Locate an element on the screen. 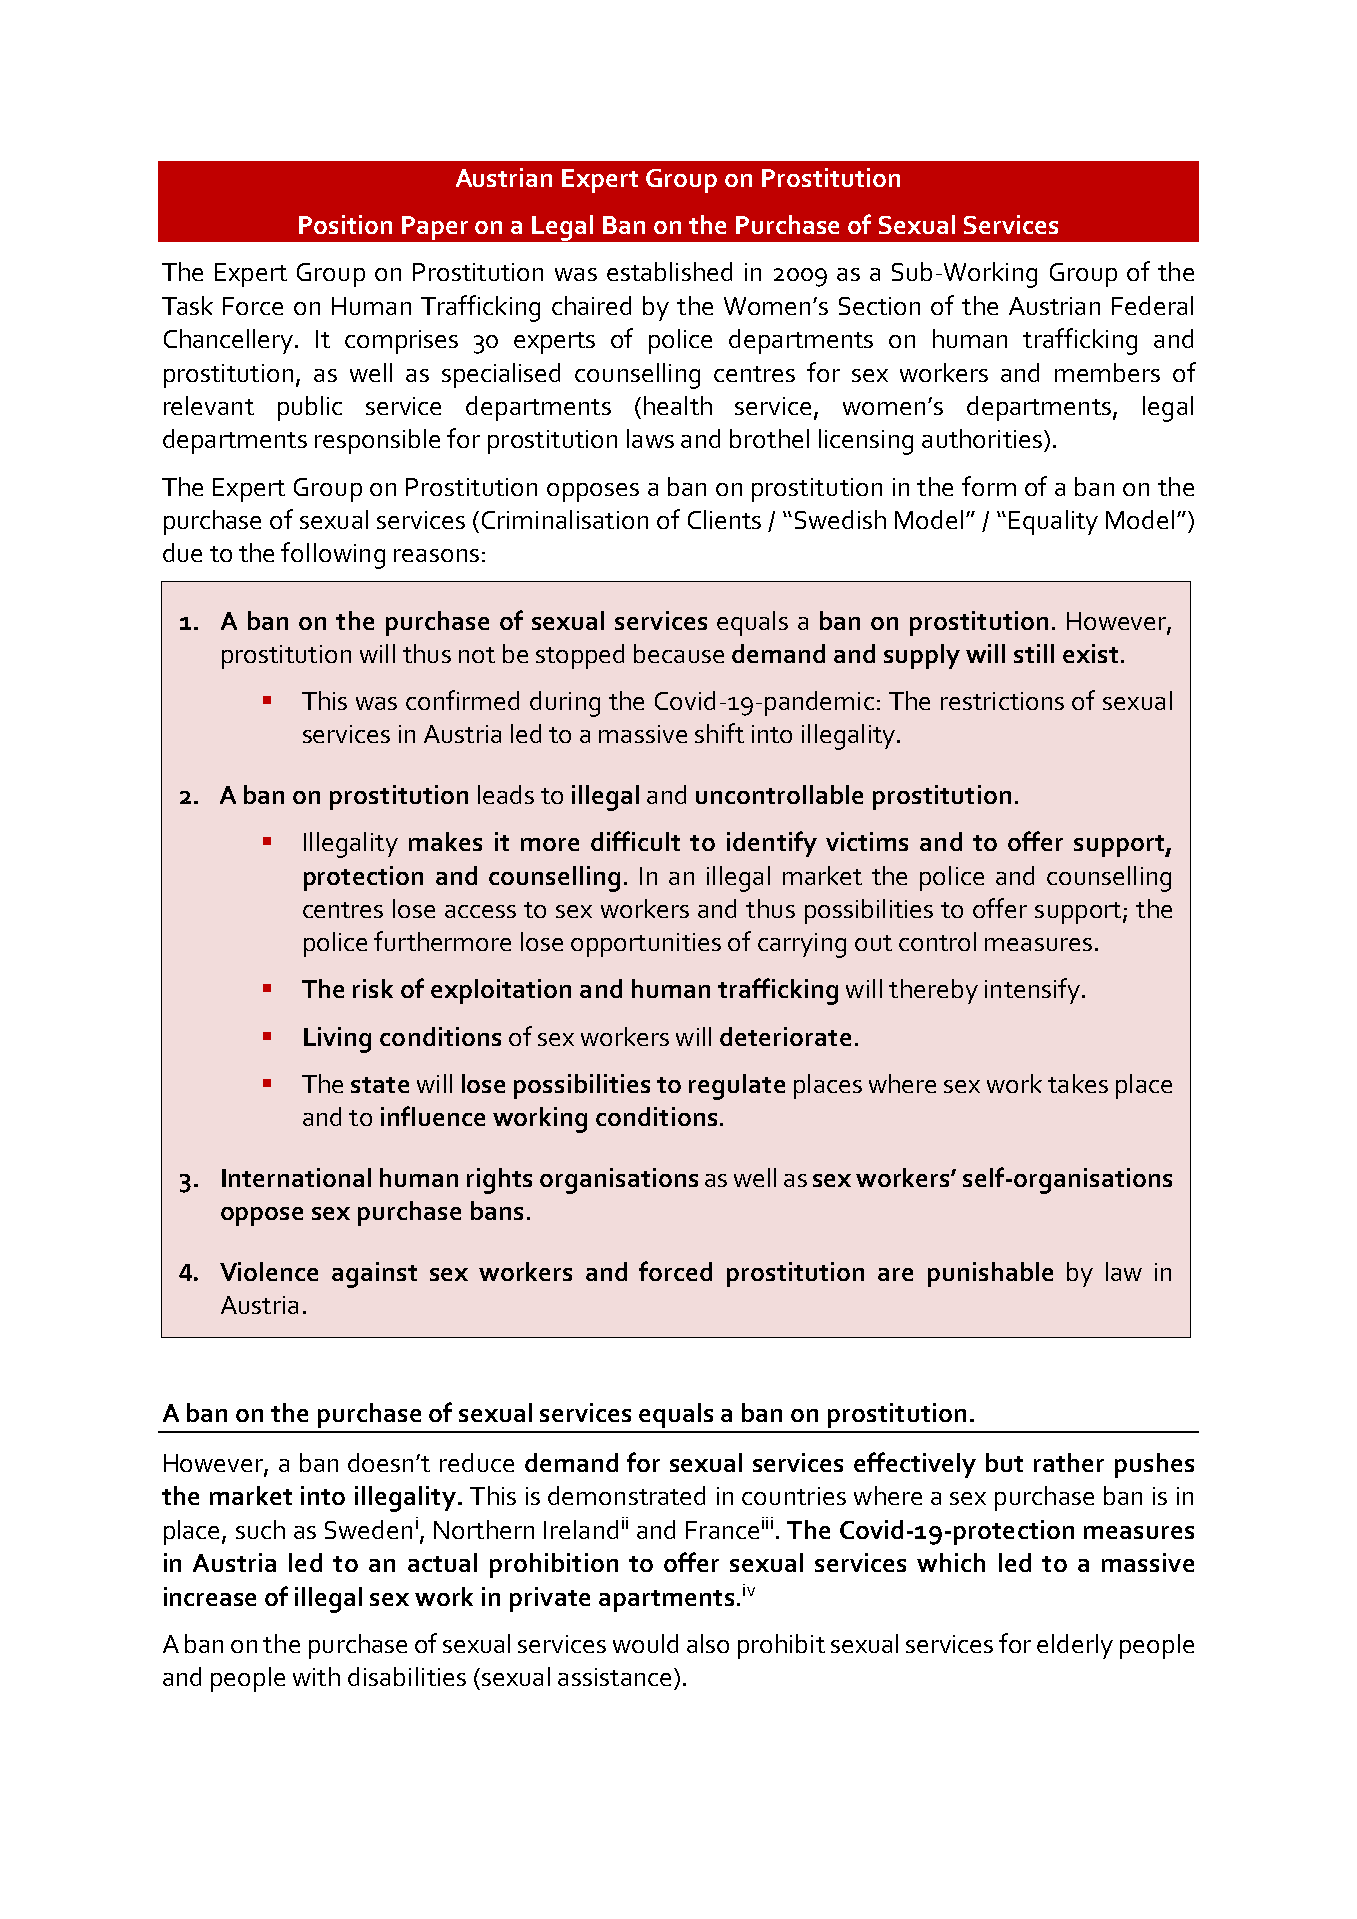 The image size is (1357, 1919). elderly is located at coordinates (1075, 1646).
